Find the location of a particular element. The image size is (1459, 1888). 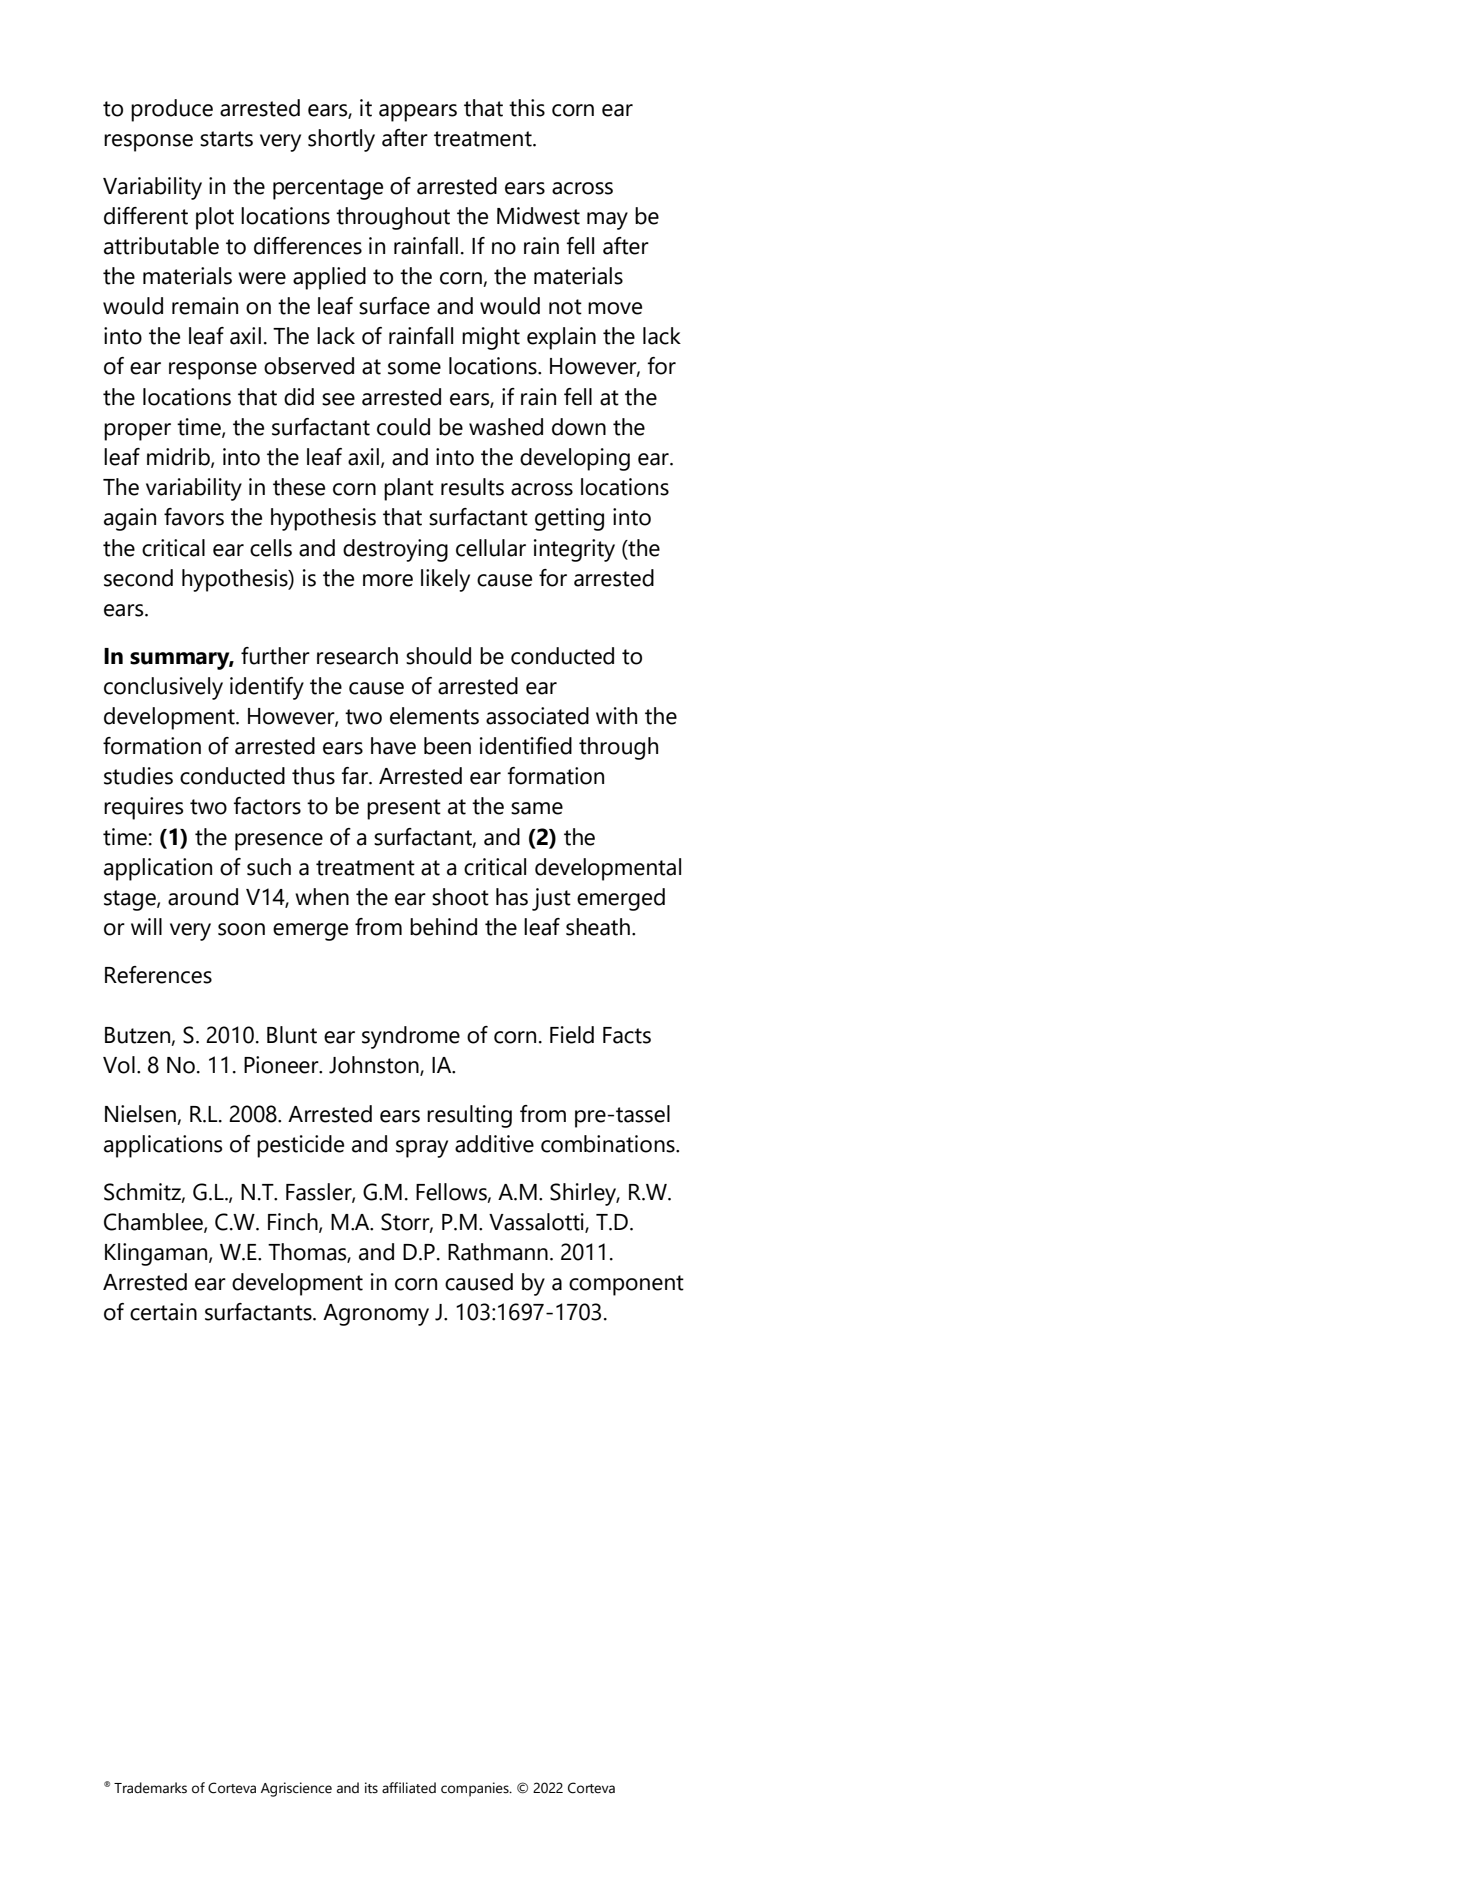

shortly is located at coordinates (341, 140).
